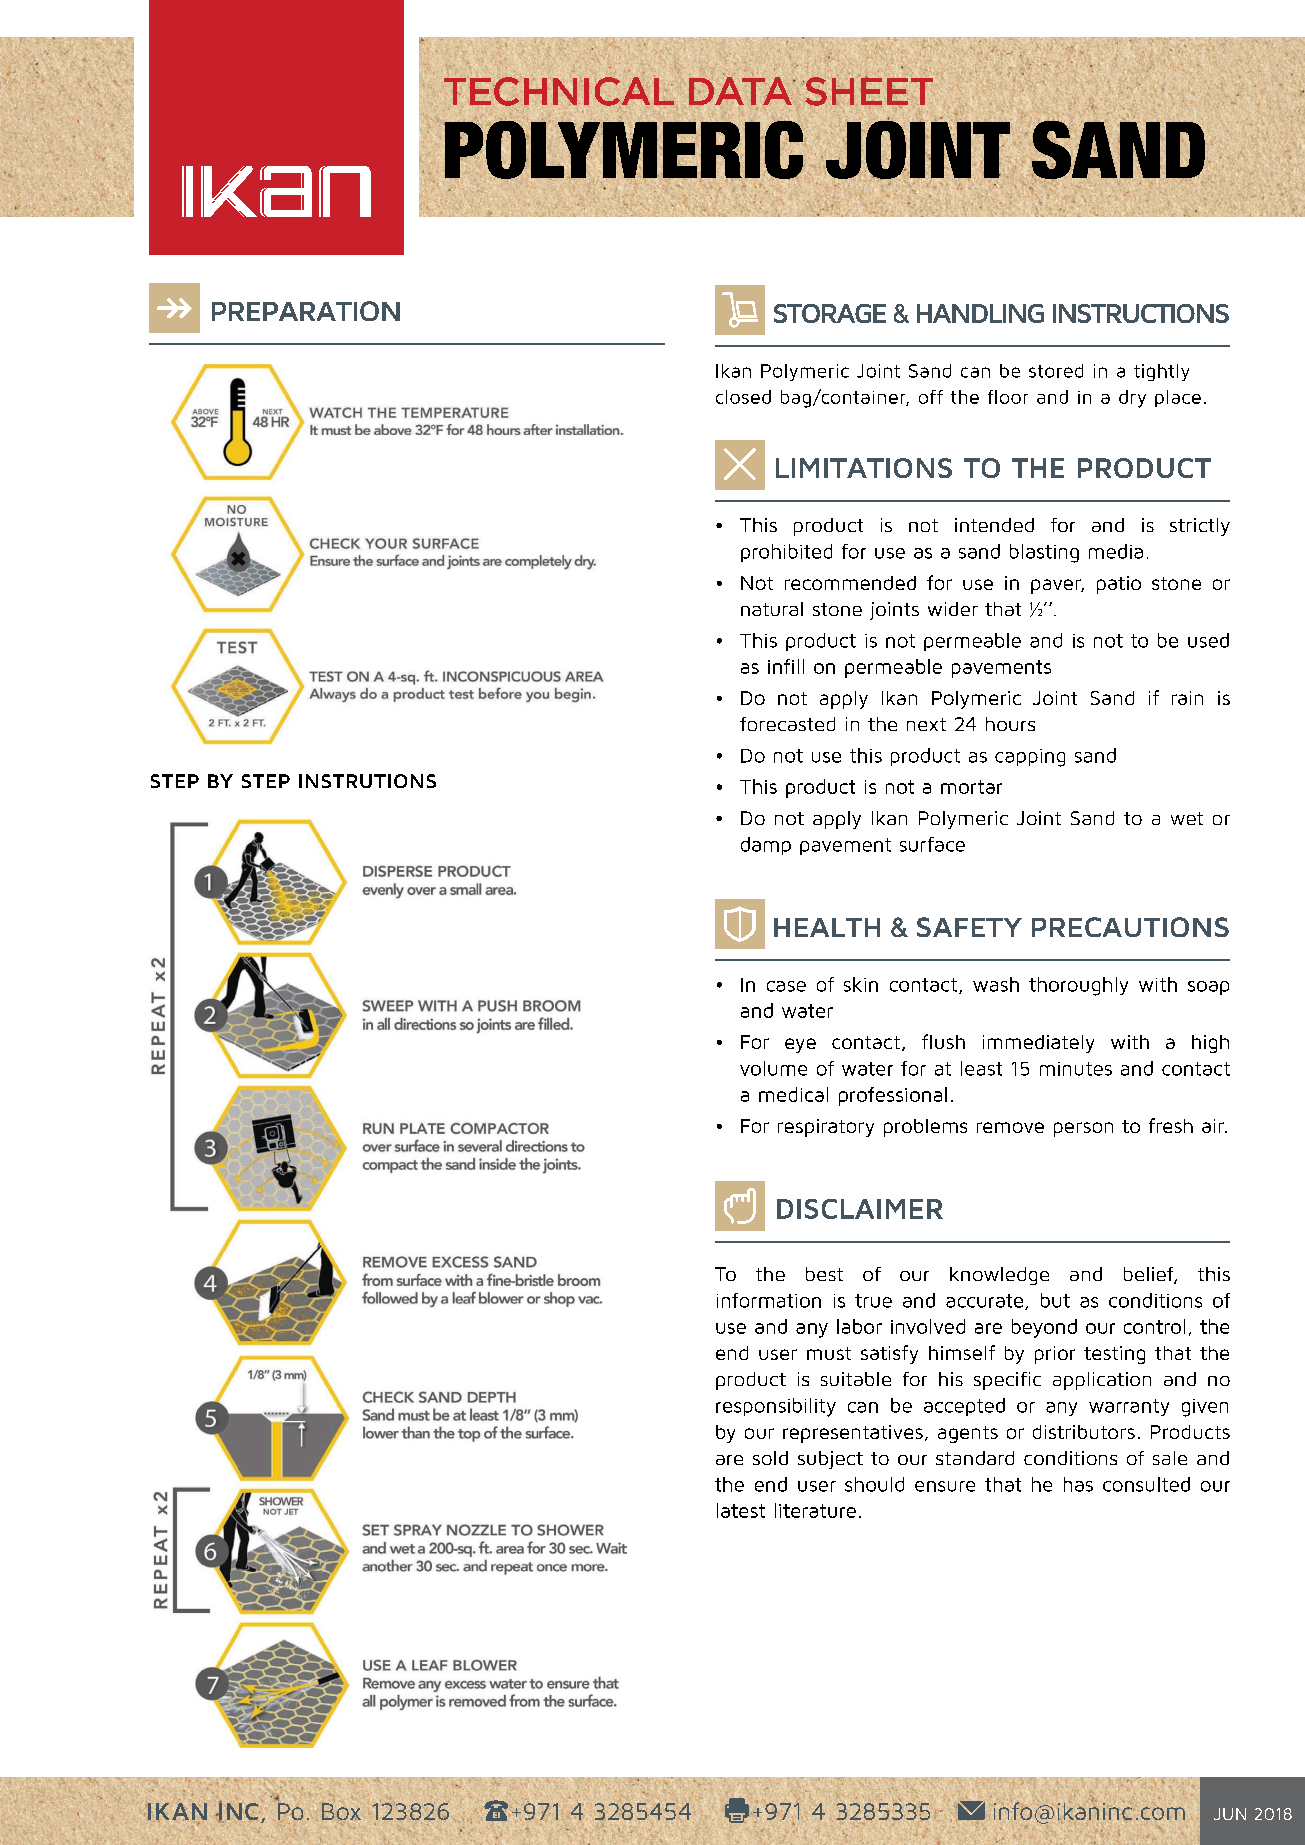 The image size is (1305, 1845). I want to click on latest, so click(741, 1510).
